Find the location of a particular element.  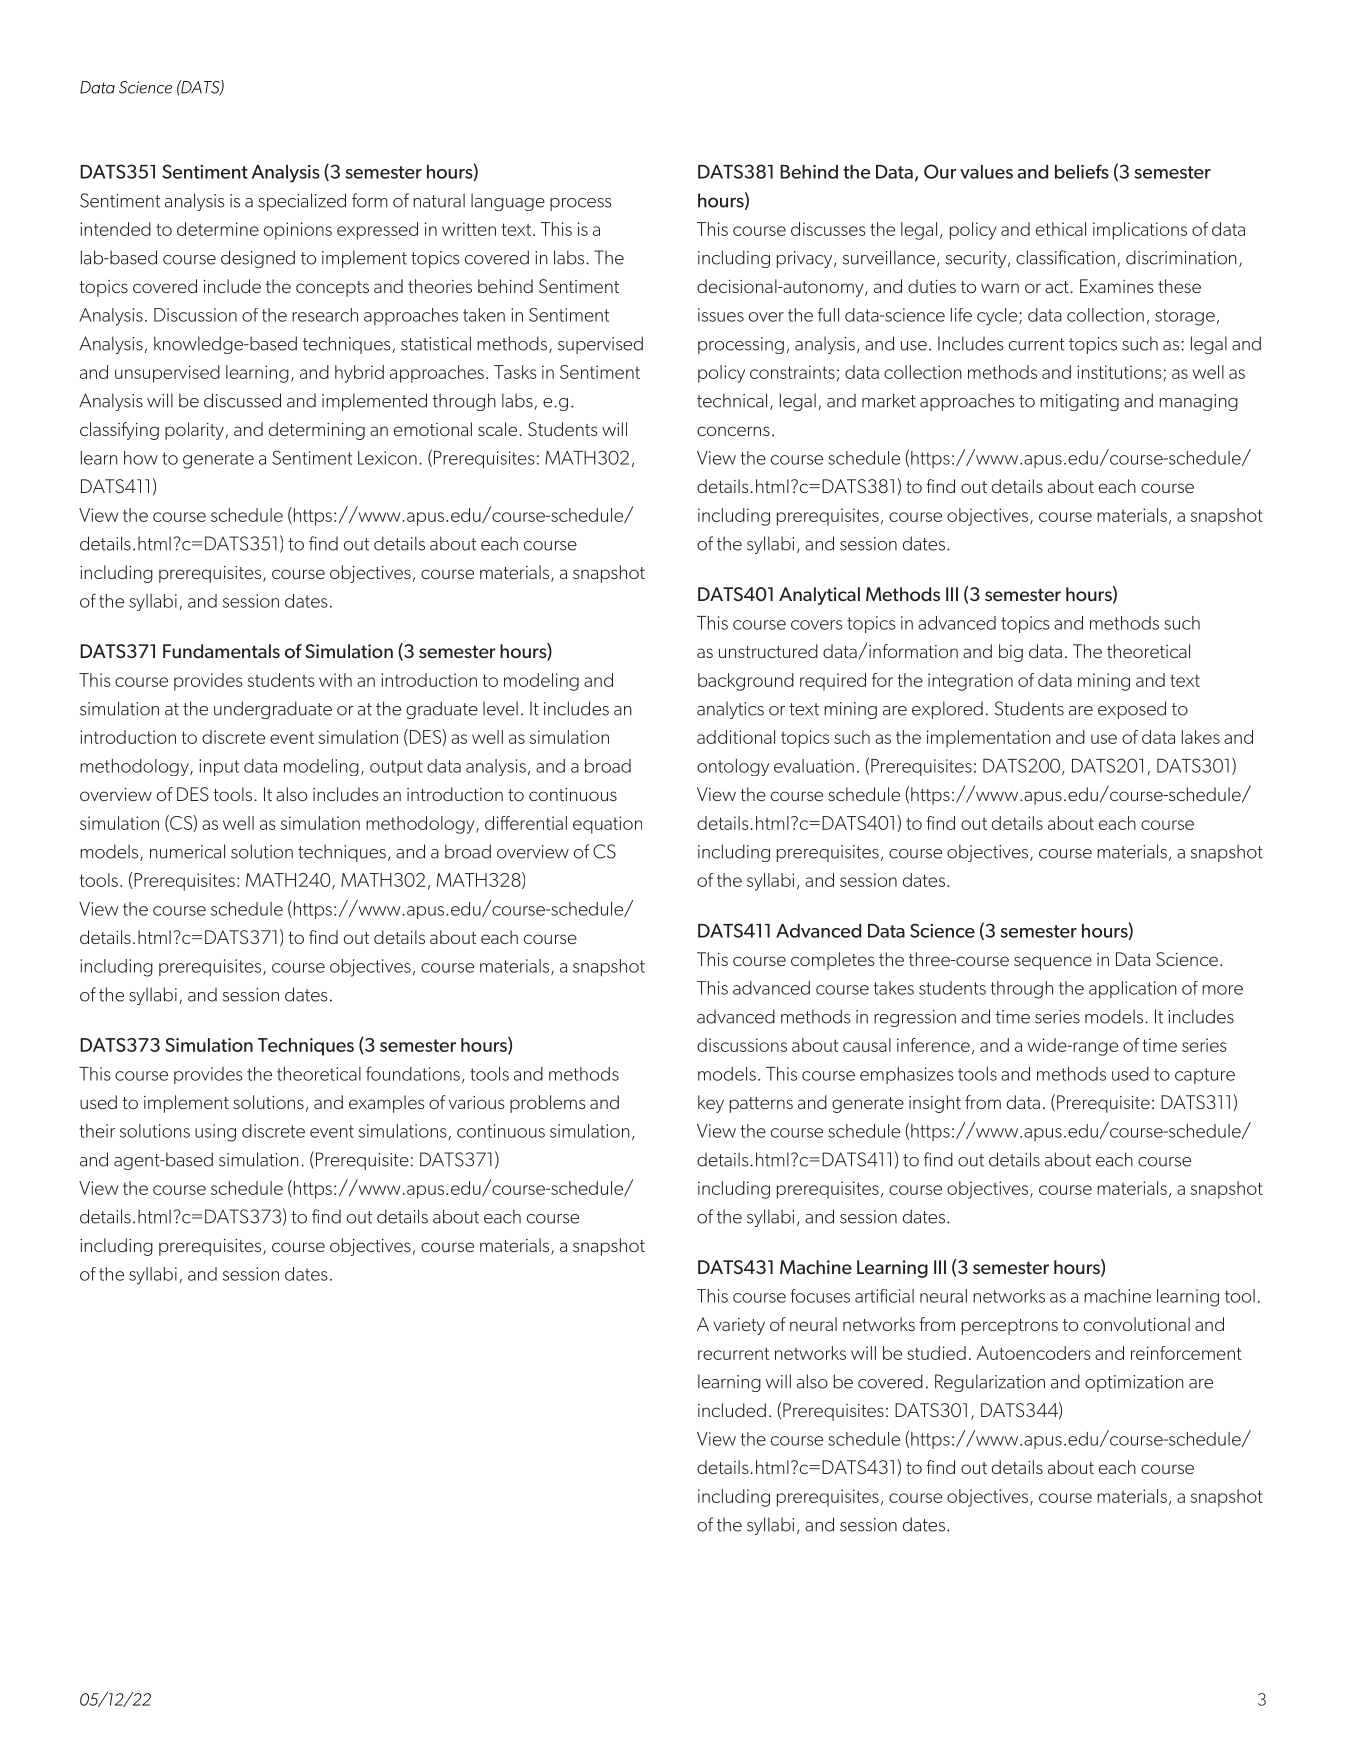

variety is located at coordinates (739, 1326).
